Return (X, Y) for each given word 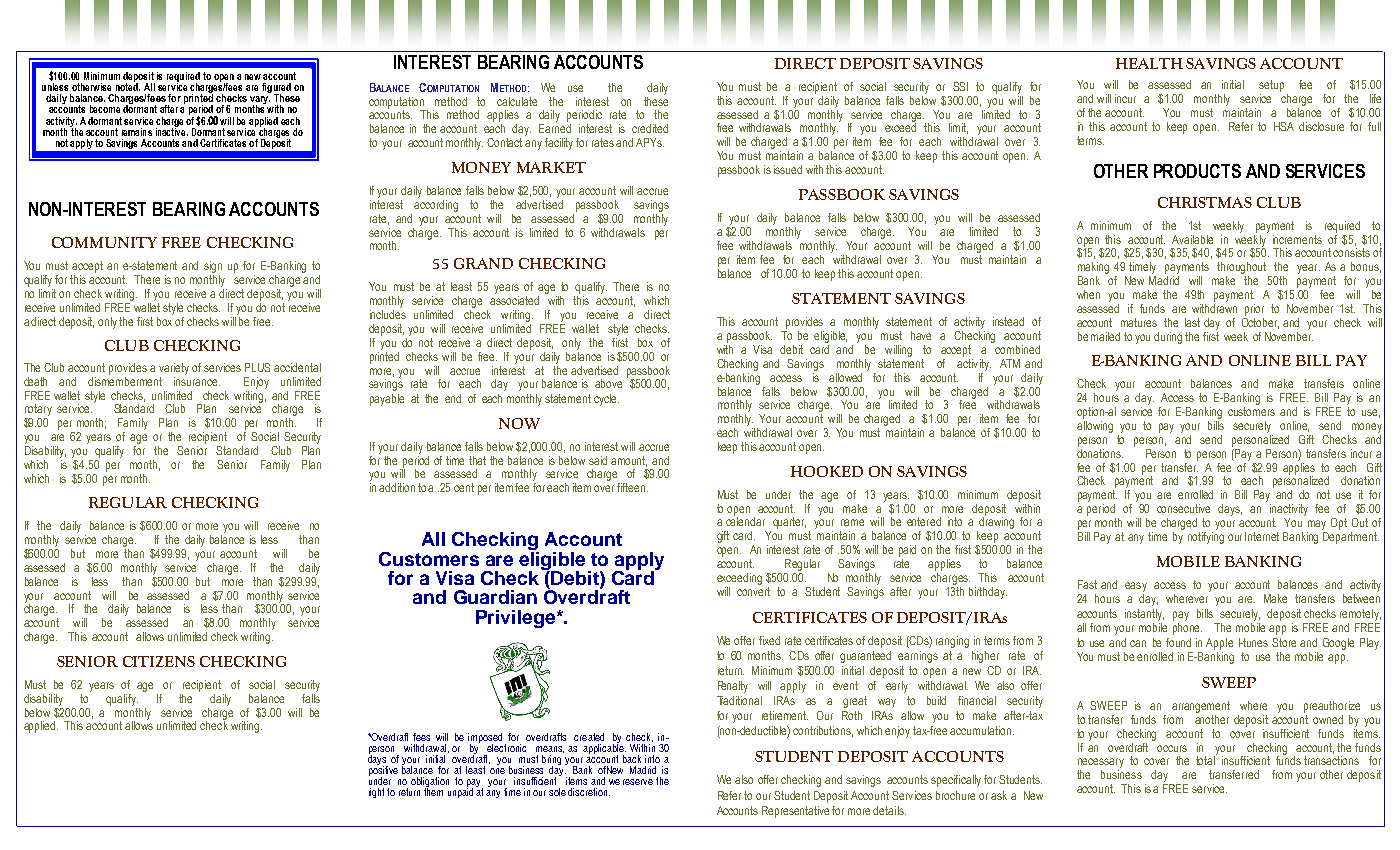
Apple (1219, 644)
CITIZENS (159, 661)
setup (1271, 86)
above (608, 383)
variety (174, 369)
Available (1192, 239)
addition (397, 487)
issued (788, 169)
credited (650, 128)
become (105, 109)
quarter (789, 523)
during (1168, 338)
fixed (769, 640)
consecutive (1183, 508)
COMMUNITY (104, 242)
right (378, 793)
